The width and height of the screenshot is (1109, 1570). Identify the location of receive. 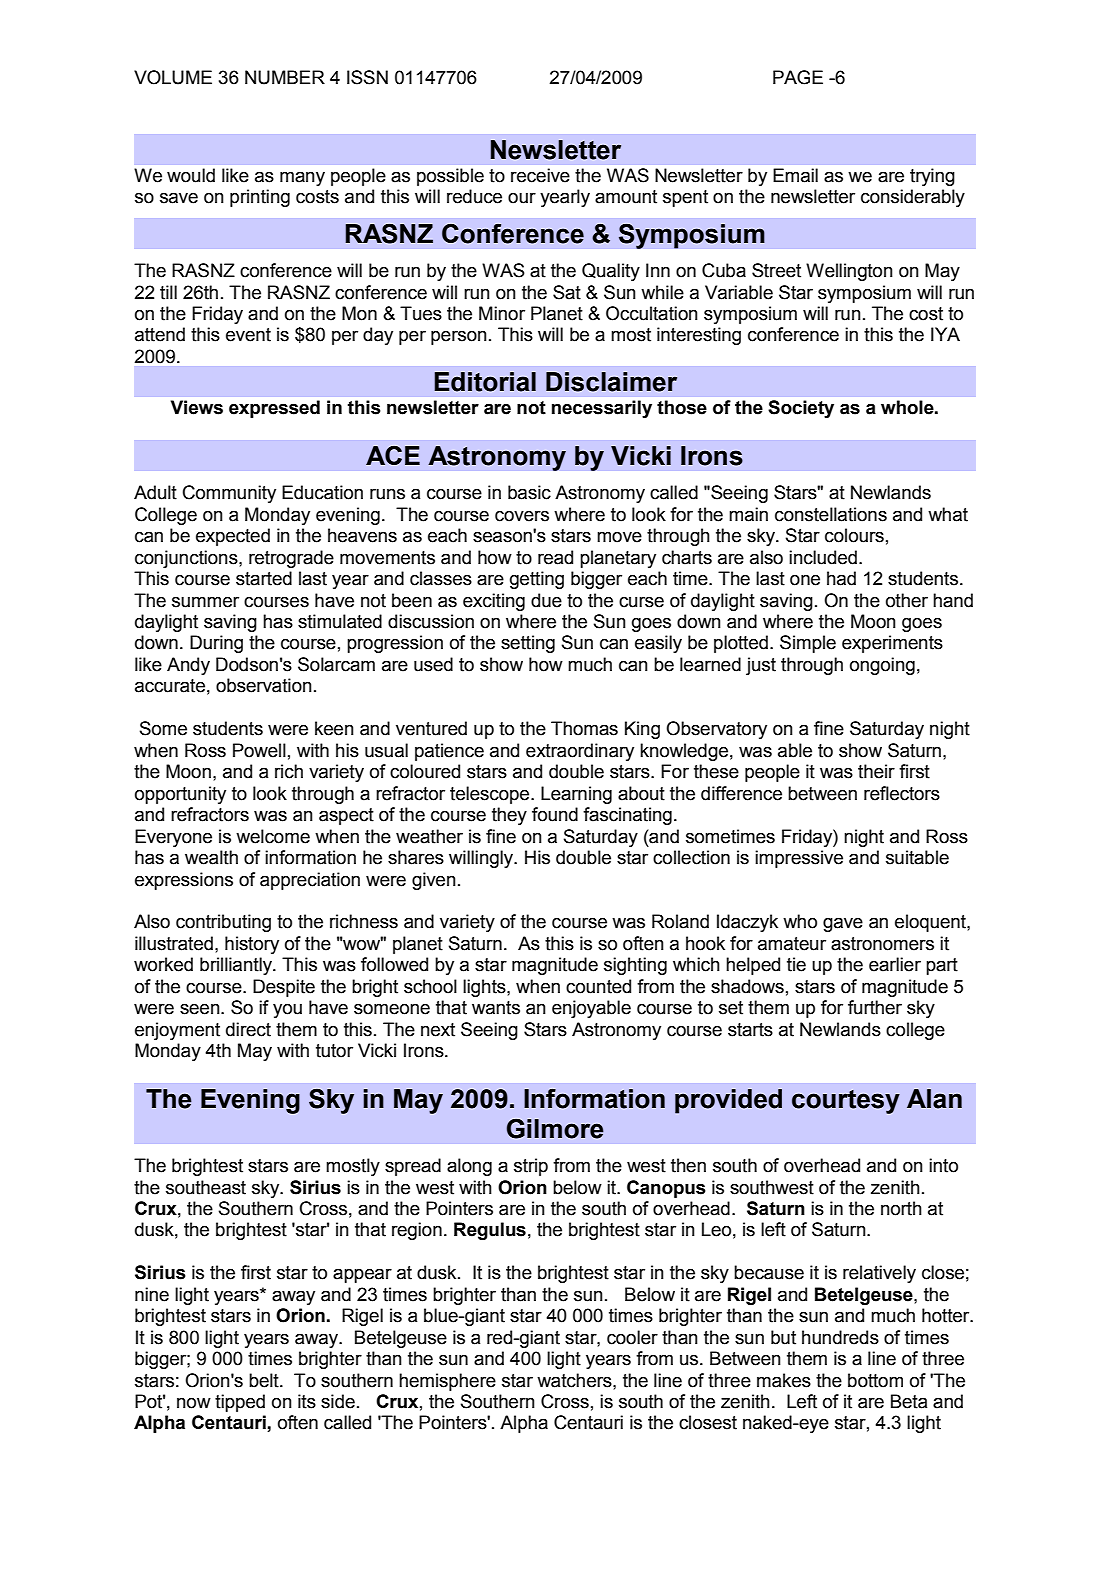
(540, 175).
